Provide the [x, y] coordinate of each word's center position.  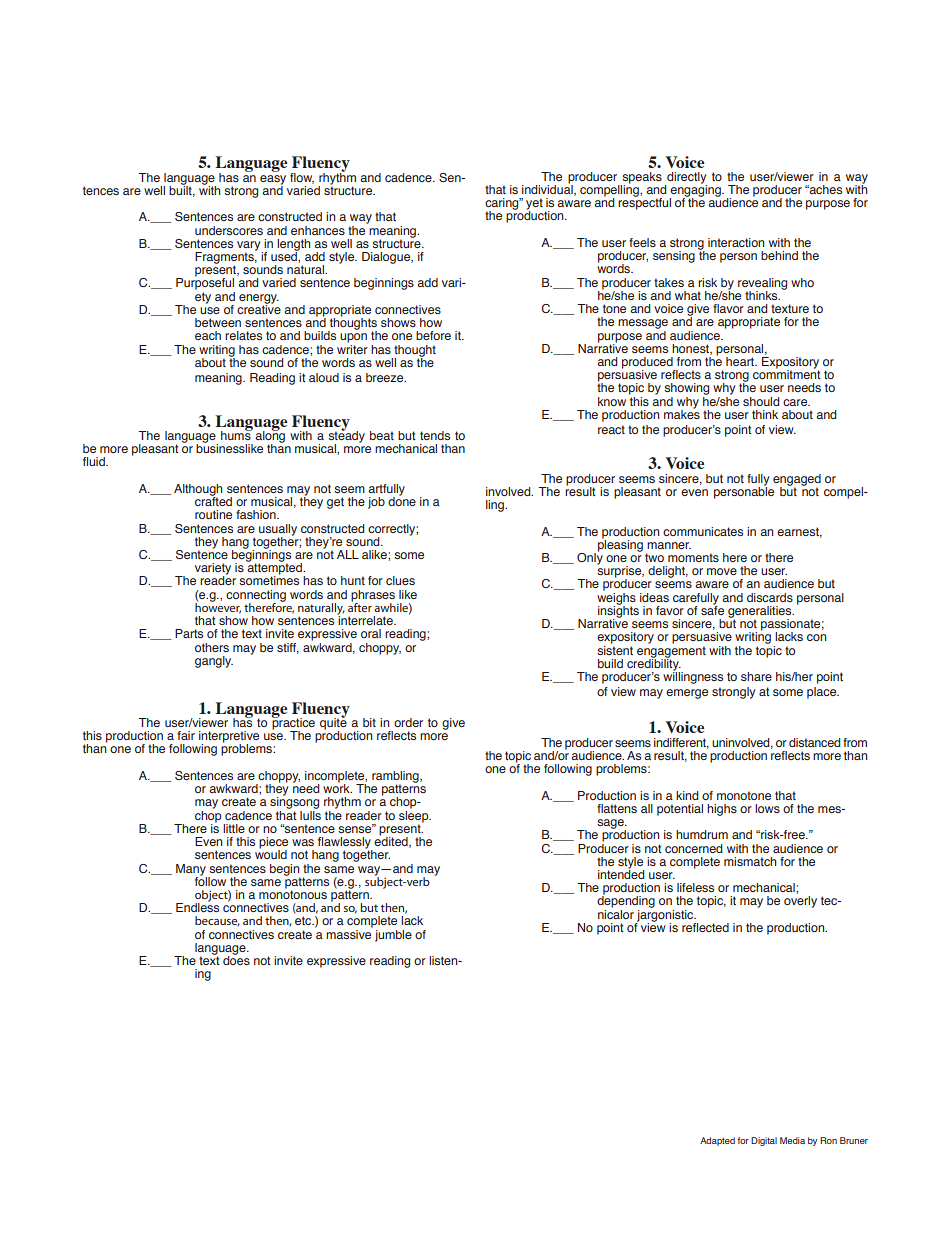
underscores [229, 230]
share [756, 676]
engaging [696, 191]
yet [534, 205]
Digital [764, 1141]
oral [371, 633]
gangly [214, 662]
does [236, 959]
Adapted [717, 1141]
